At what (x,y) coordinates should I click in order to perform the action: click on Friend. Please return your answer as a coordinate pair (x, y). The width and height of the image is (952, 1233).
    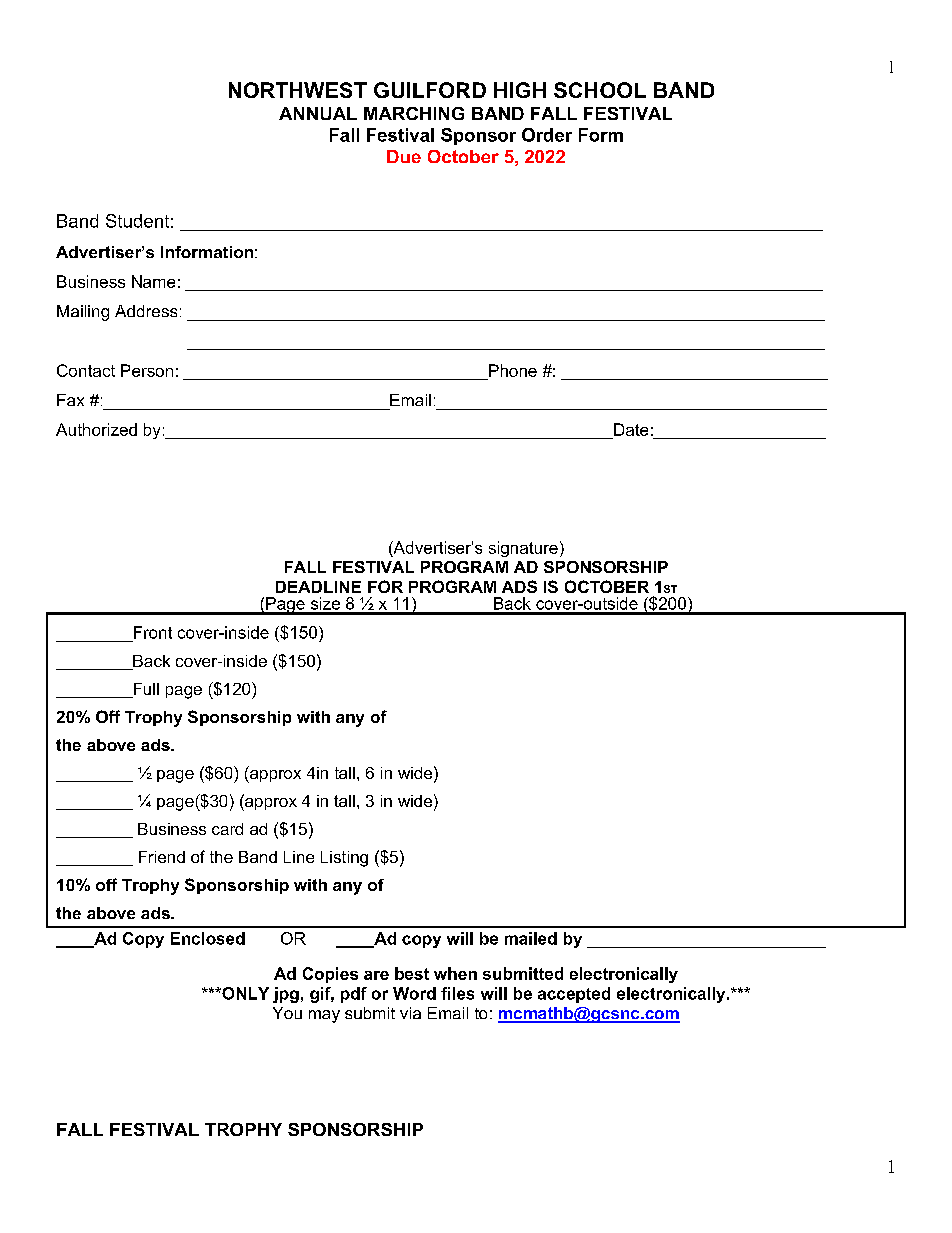
    Looking at the image, I should click on (162, 857).
